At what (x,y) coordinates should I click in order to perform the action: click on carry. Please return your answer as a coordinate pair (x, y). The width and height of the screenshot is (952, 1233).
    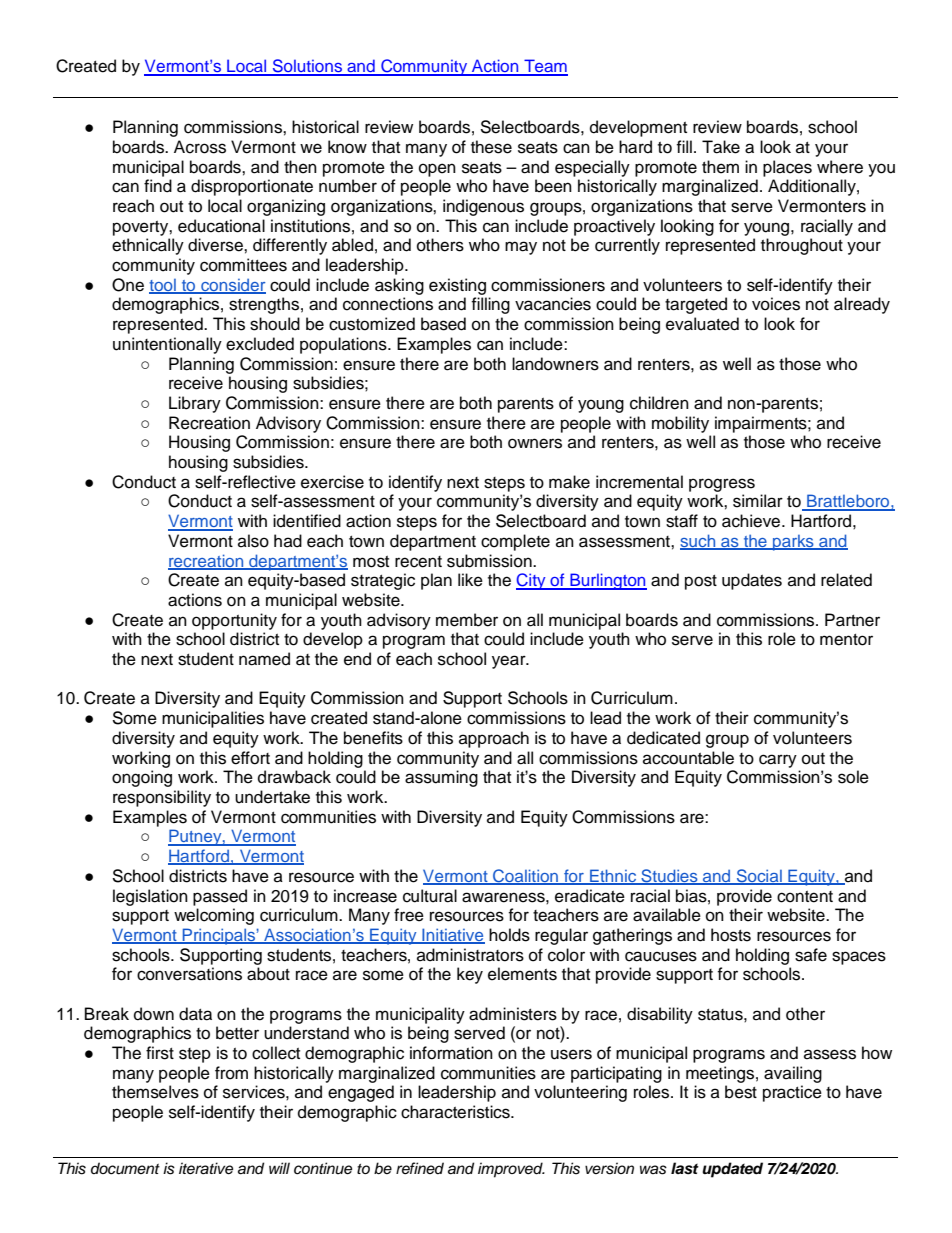
    Looking at the image, I should click on (778, 761).
